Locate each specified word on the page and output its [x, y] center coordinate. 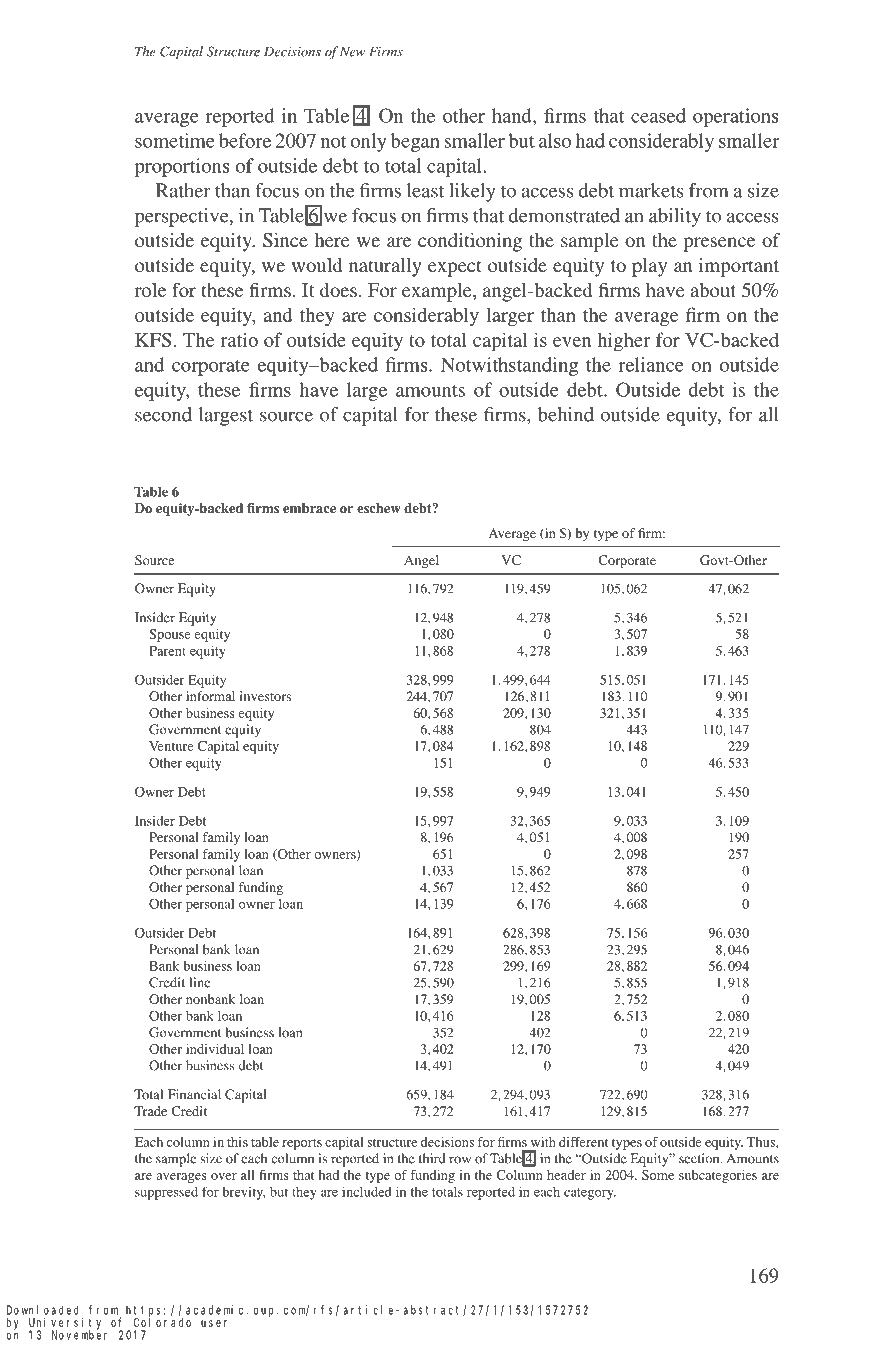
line [199, 982]
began [415, 142]
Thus [761, 1142]
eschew [379, 508]
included [367, 1191]
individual [215, 1049]
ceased [658, 115]
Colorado [162, 1322]
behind [566, 414]
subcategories [718, 1176]
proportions [182, 167]
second [163, 414]
